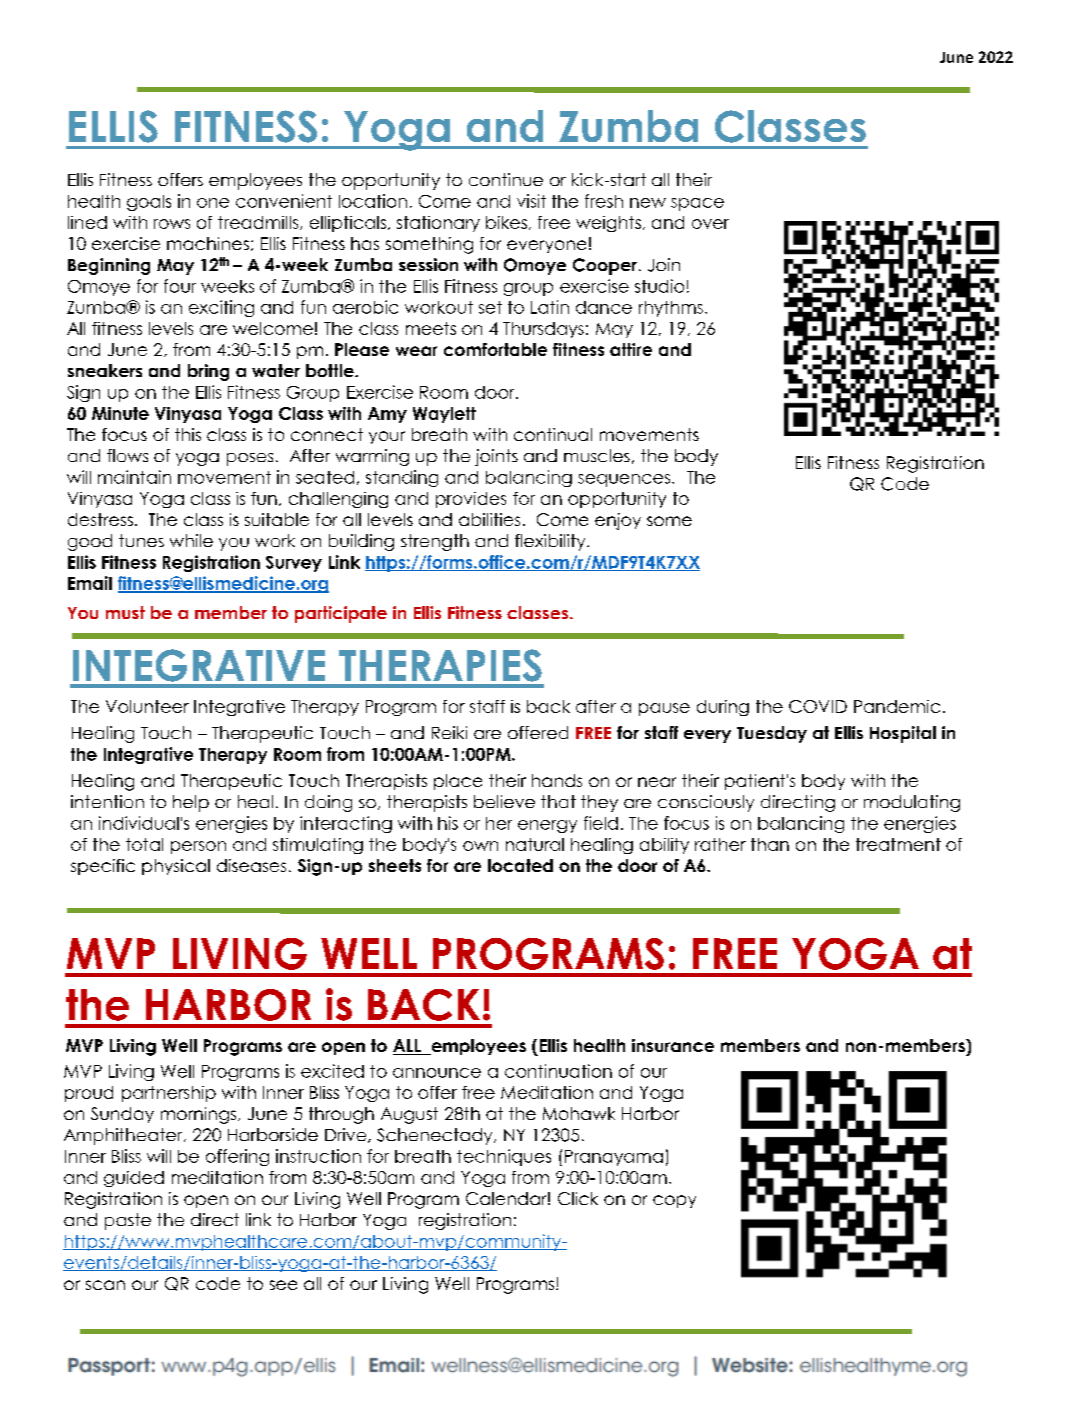 This screenshot has height=1401, width=1083. I want to click on than, so click(770, 844).
